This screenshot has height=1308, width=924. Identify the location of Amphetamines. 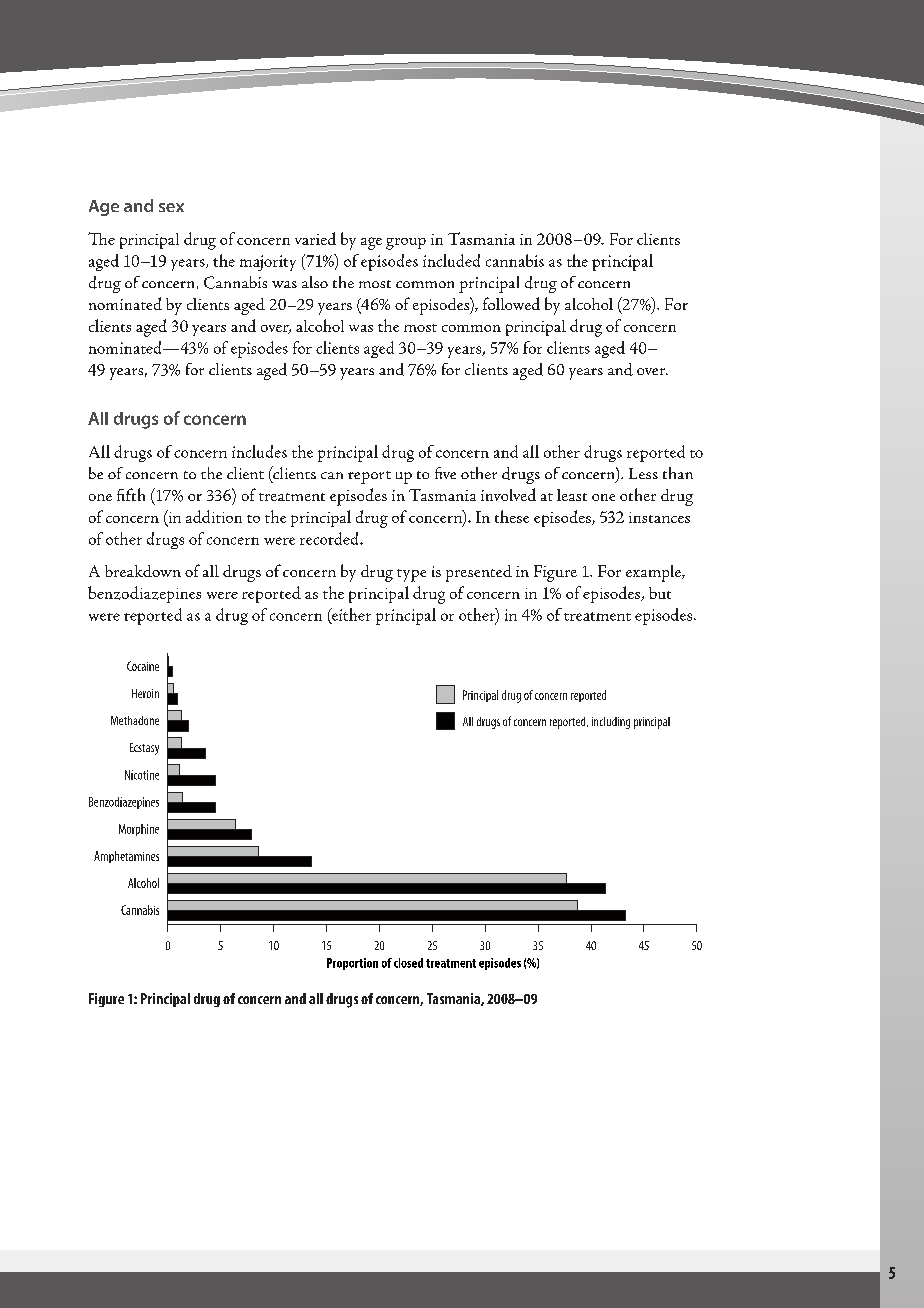
(126, 857).
